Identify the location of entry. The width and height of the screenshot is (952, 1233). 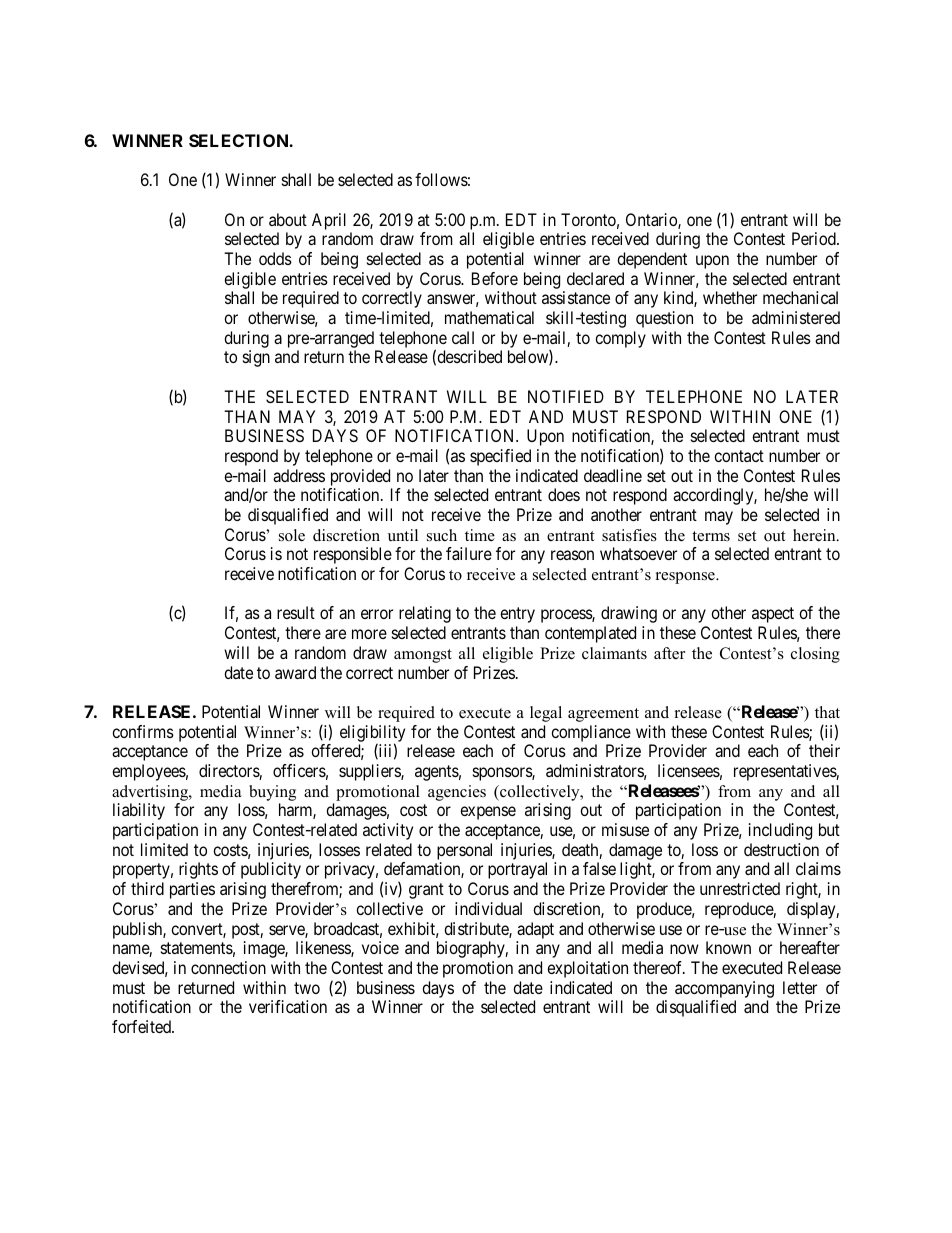
(517, 615).
